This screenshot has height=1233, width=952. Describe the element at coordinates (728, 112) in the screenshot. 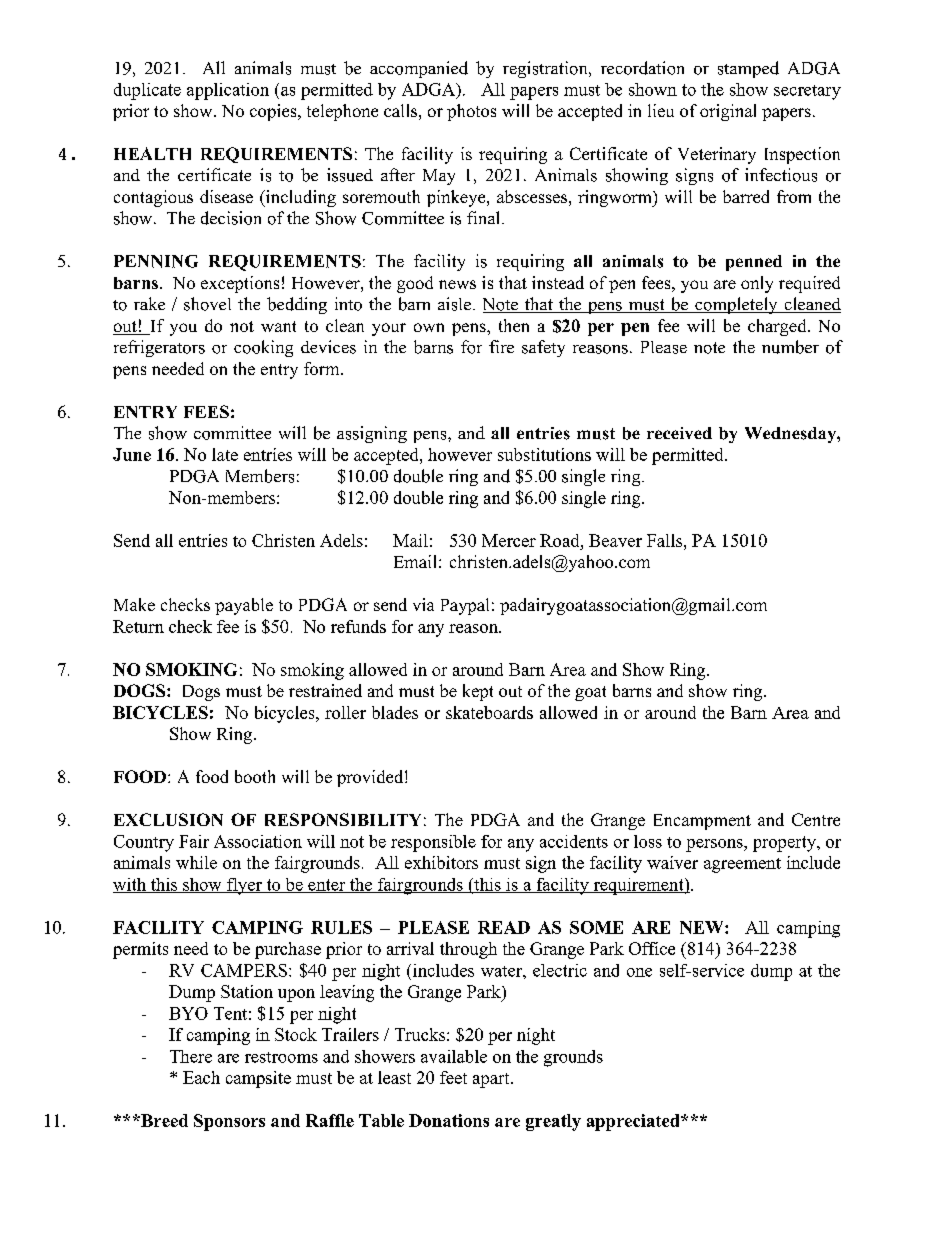

I see `original` at that location.
